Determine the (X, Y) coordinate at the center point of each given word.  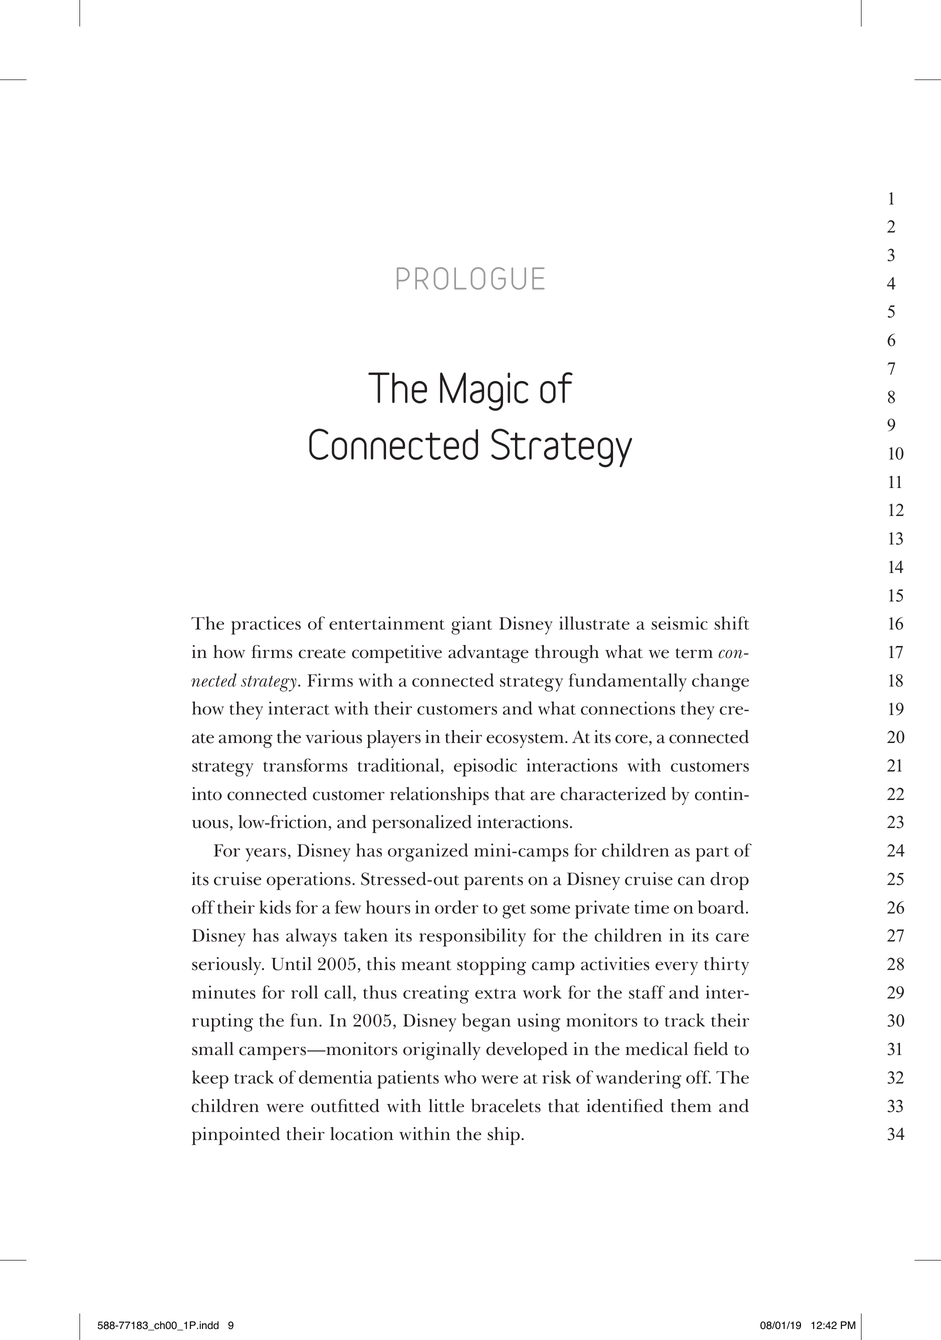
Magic (484, 391)
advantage (488, 654)
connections (628, 708)
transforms (305, 765)
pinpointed (236, 1136)
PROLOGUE (471, 278)
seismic (679, 623)
